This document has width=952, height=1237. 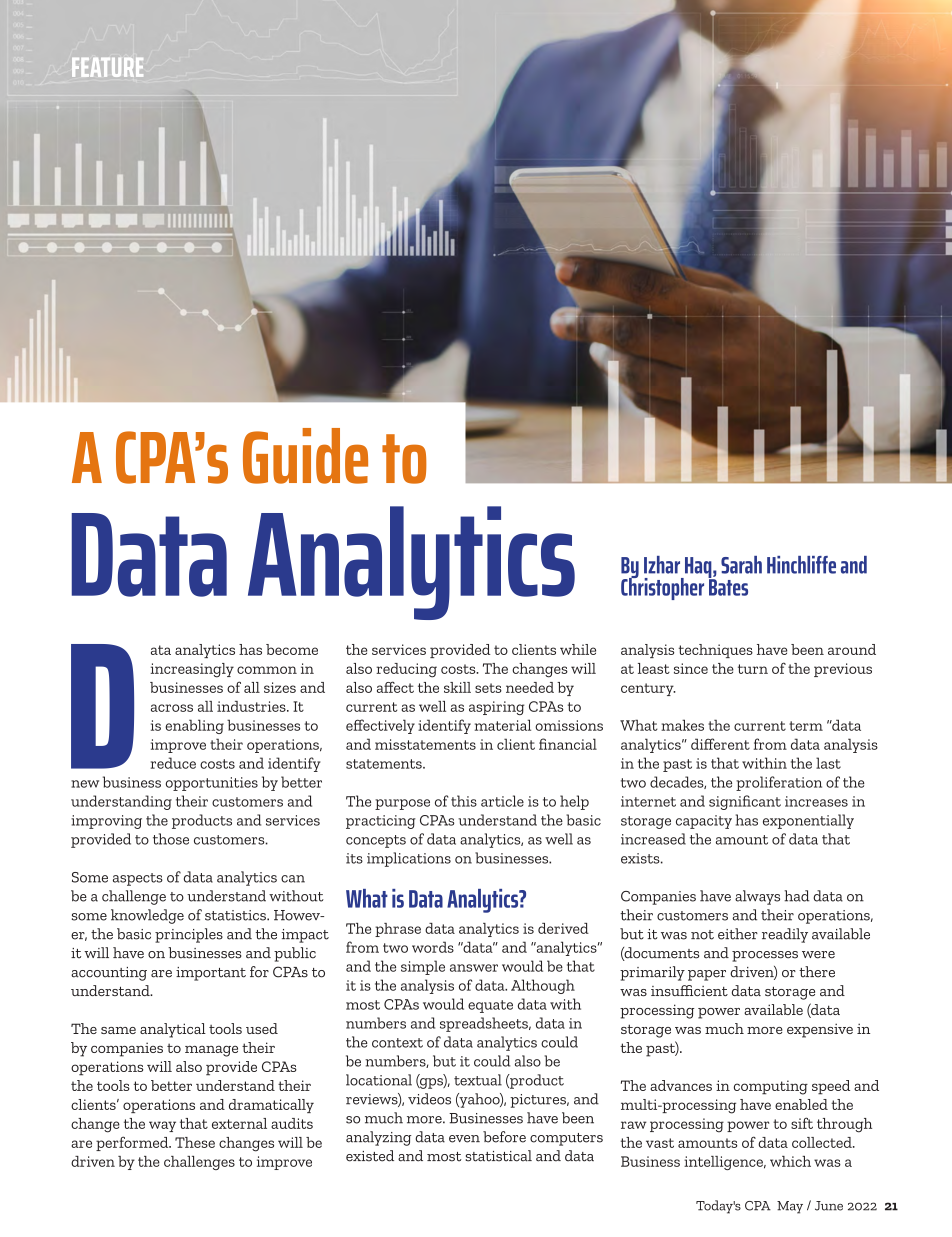 What do you see at coordinates (305, 456) in the document?
I see `Guide` at bounding box center [305, 456].
